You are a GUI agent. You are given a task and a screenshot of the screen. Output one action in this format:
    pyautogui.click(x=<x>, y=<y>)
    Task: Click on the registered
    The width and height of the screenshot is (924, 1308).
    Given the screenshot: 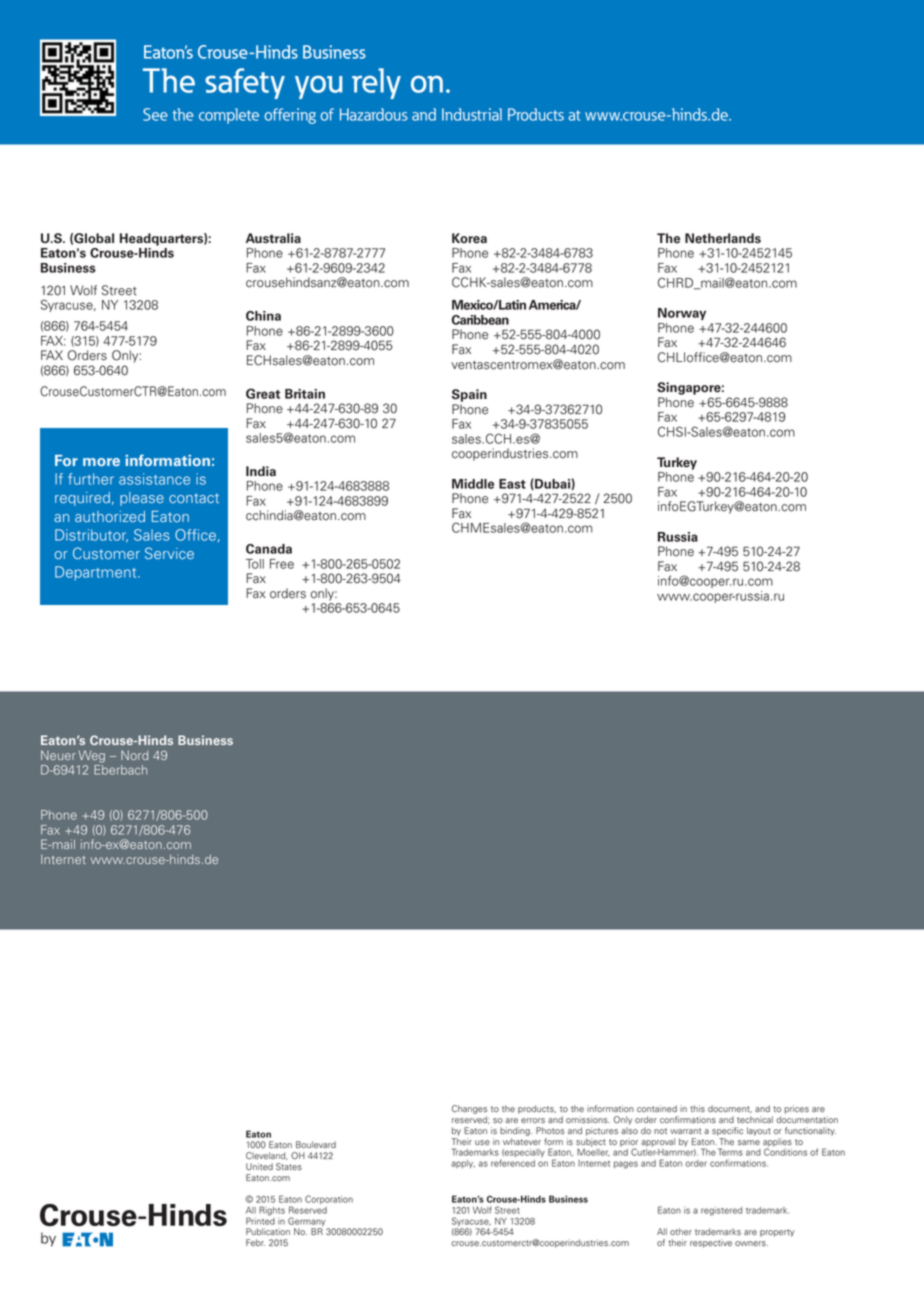 What is the action you would take?
    pyautogui.click(x=721, y=1211)
